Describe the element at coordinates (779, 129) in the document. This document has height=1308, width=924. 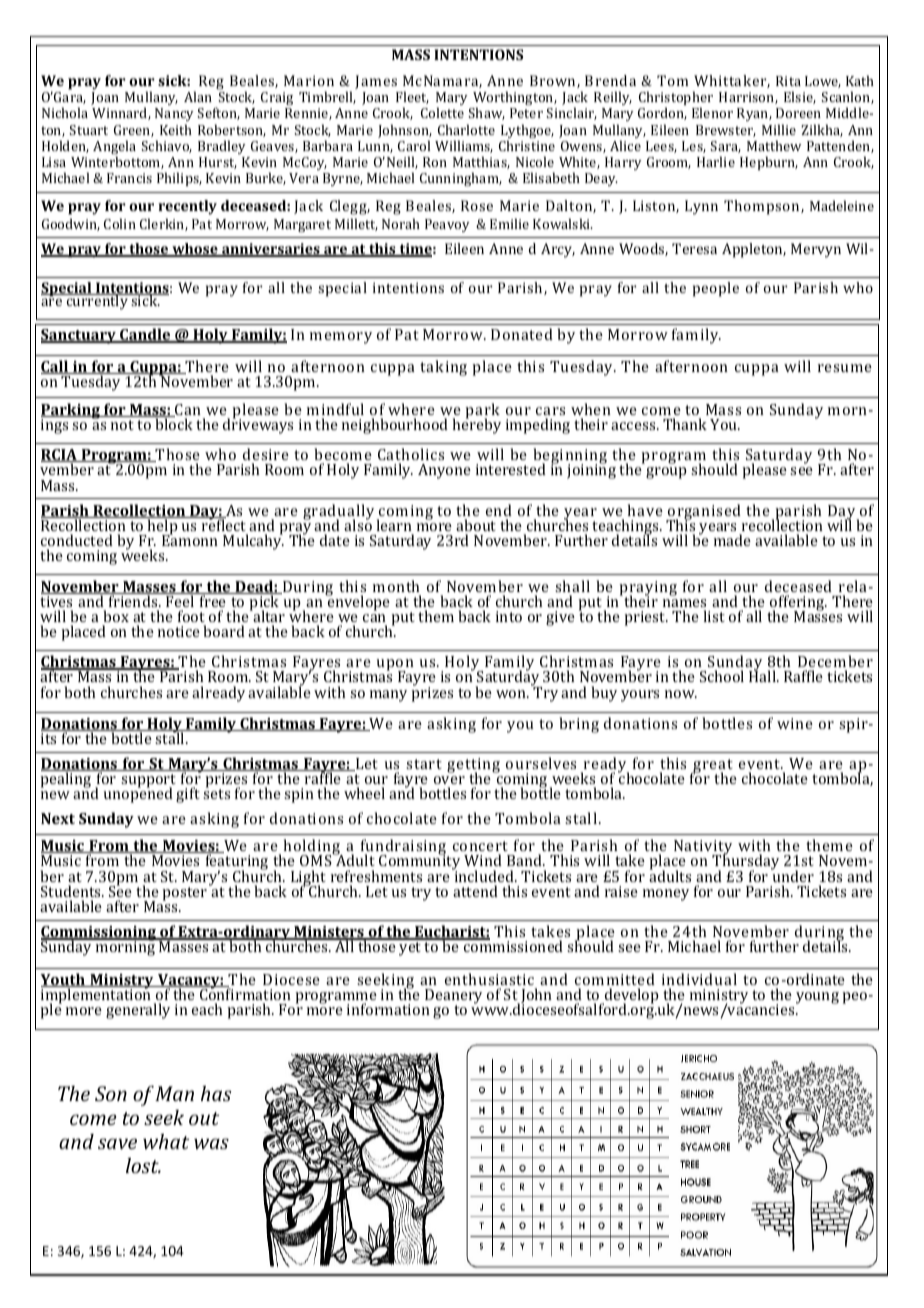
I see `Millie` at that location.
